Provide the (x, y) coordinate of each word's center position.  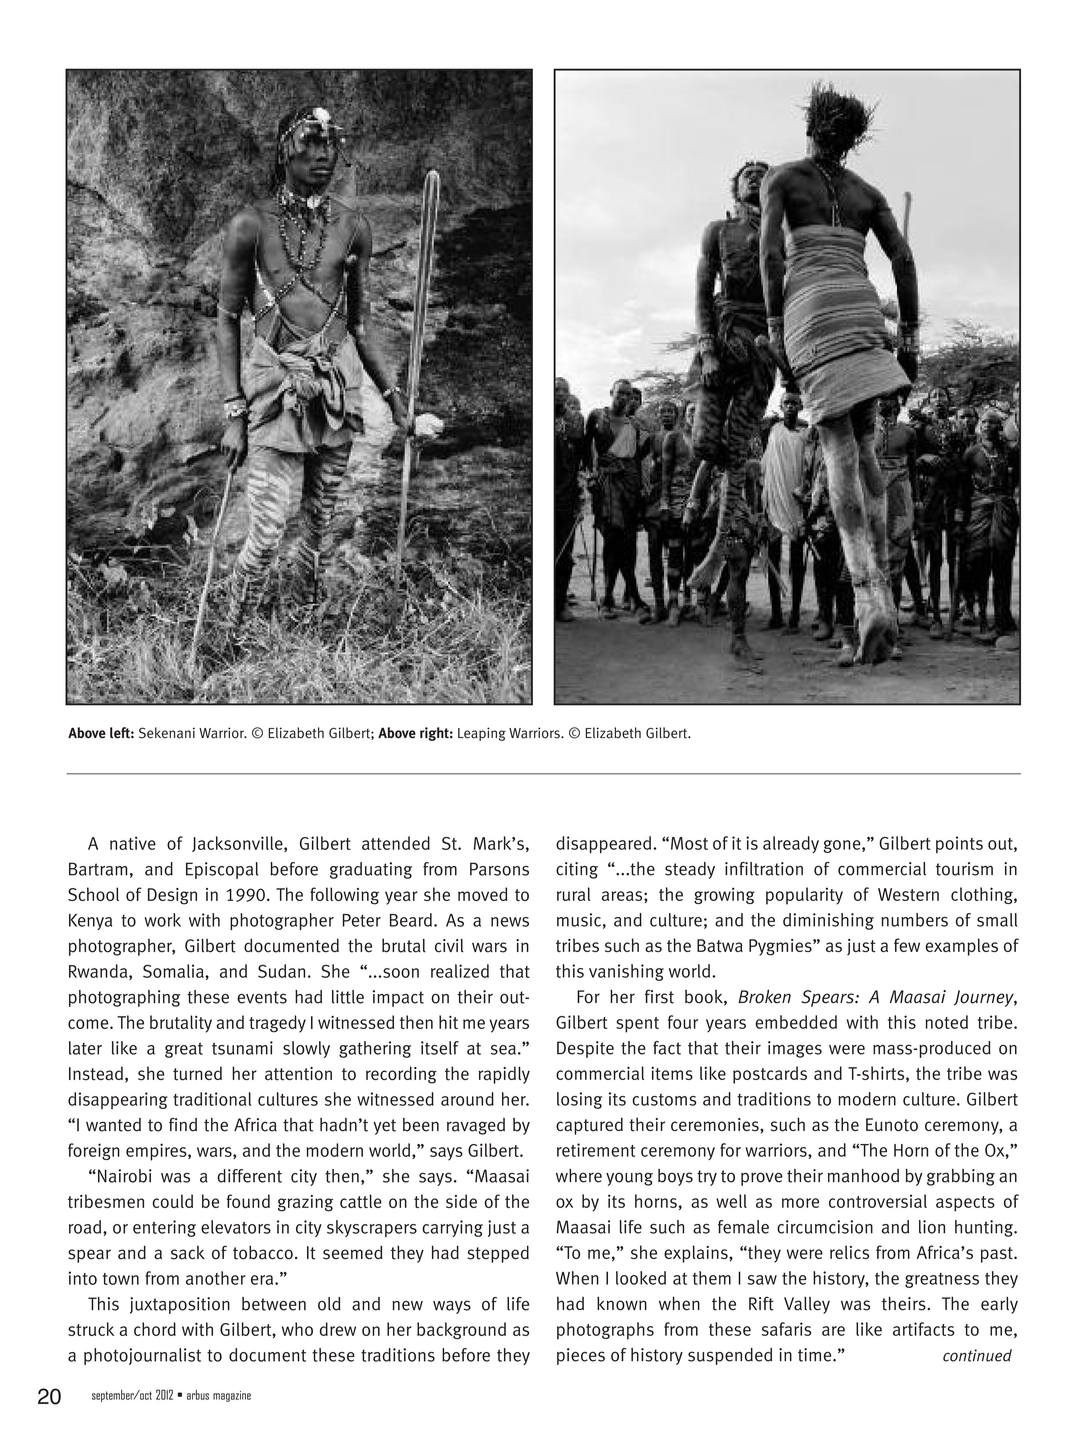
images (795, 1049)
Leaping (482, 734)
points (959, 845)
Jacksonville (238, 844)
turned (197, 1073)
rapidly (504, 1075)
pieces (581, 1356)
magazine (232, 1396)
